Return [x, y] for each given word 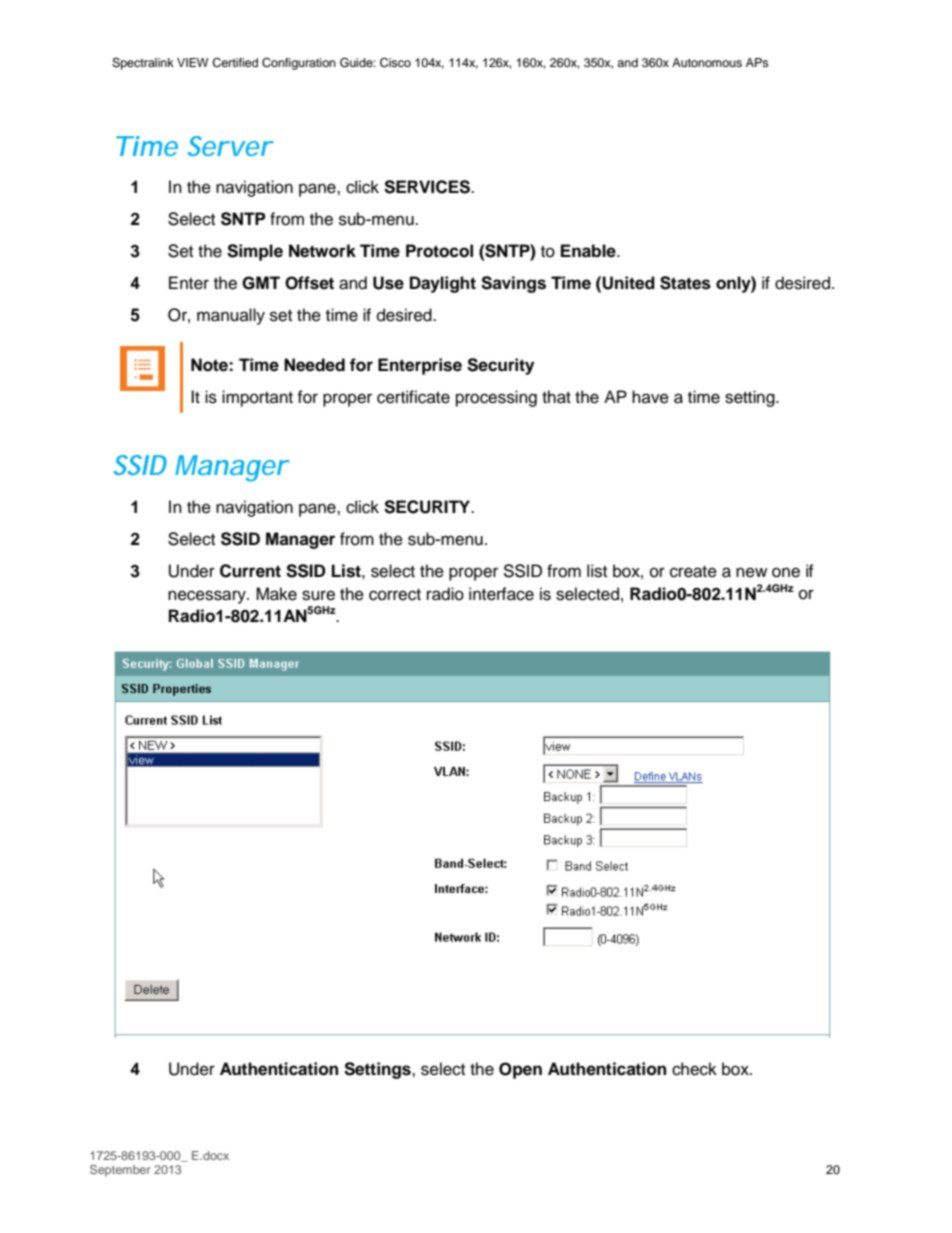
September [120, 1171]
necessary [208, 597]
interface [501, 594]
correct [395, 595]
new [751, 572]
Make [276, 594]
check [694, 1069]
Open [520, 1070]
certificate [413, 397]
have [650, 397]
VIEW [193, 62]
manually [231, 316]
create [693, 572]
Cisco [395, 63]
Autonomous [707, 62]
